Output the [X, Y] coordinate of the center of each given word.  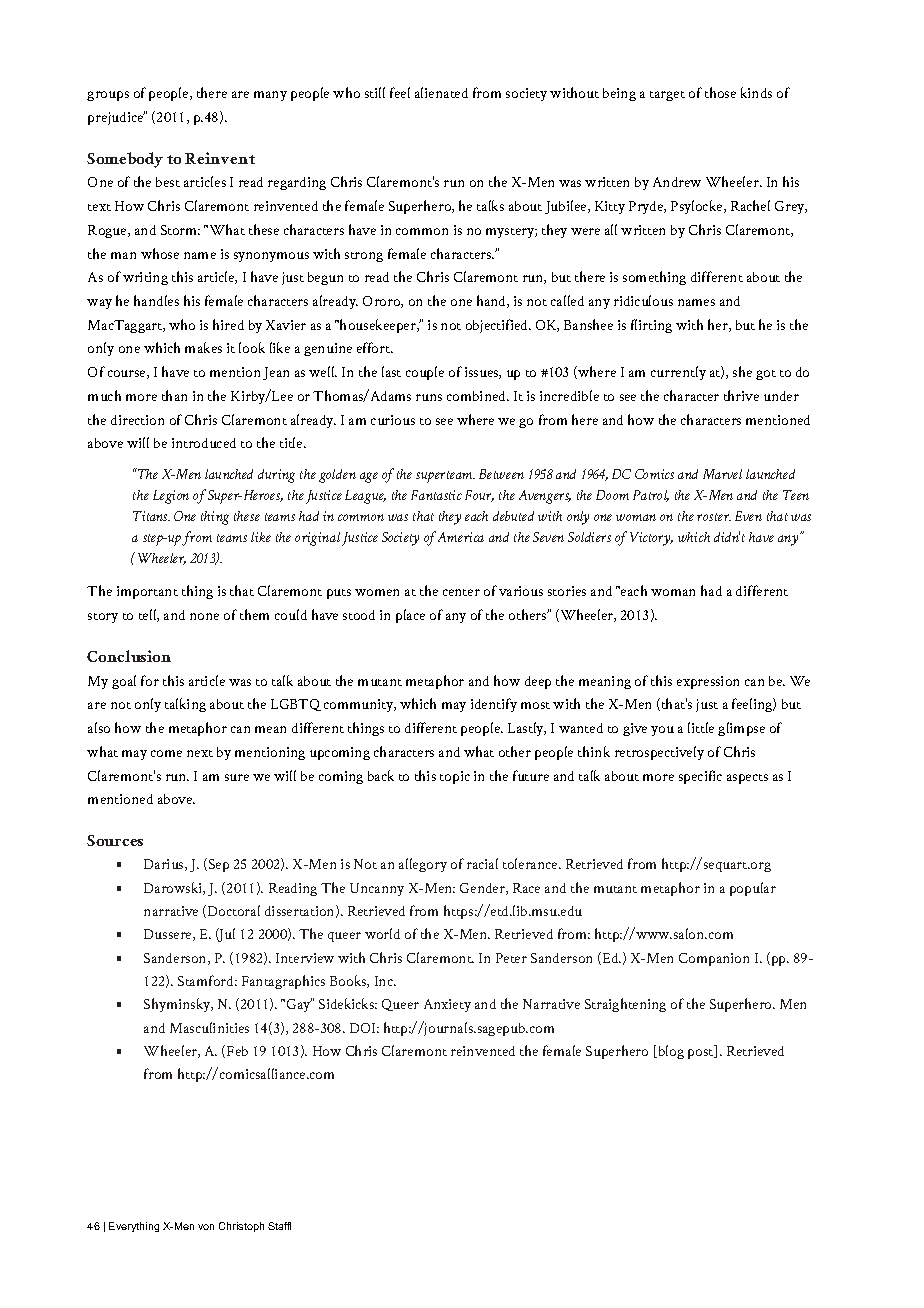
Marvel [722, 474]
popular [753, 889]
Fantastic [436, 495]
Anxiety [447, 1005]
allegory [423, 865]
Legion [171, 497]
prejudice [116, 118]
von [206, 1227]
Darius [165, 865]
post [702, 1054]
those [720, 92]
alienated [441, 92]
